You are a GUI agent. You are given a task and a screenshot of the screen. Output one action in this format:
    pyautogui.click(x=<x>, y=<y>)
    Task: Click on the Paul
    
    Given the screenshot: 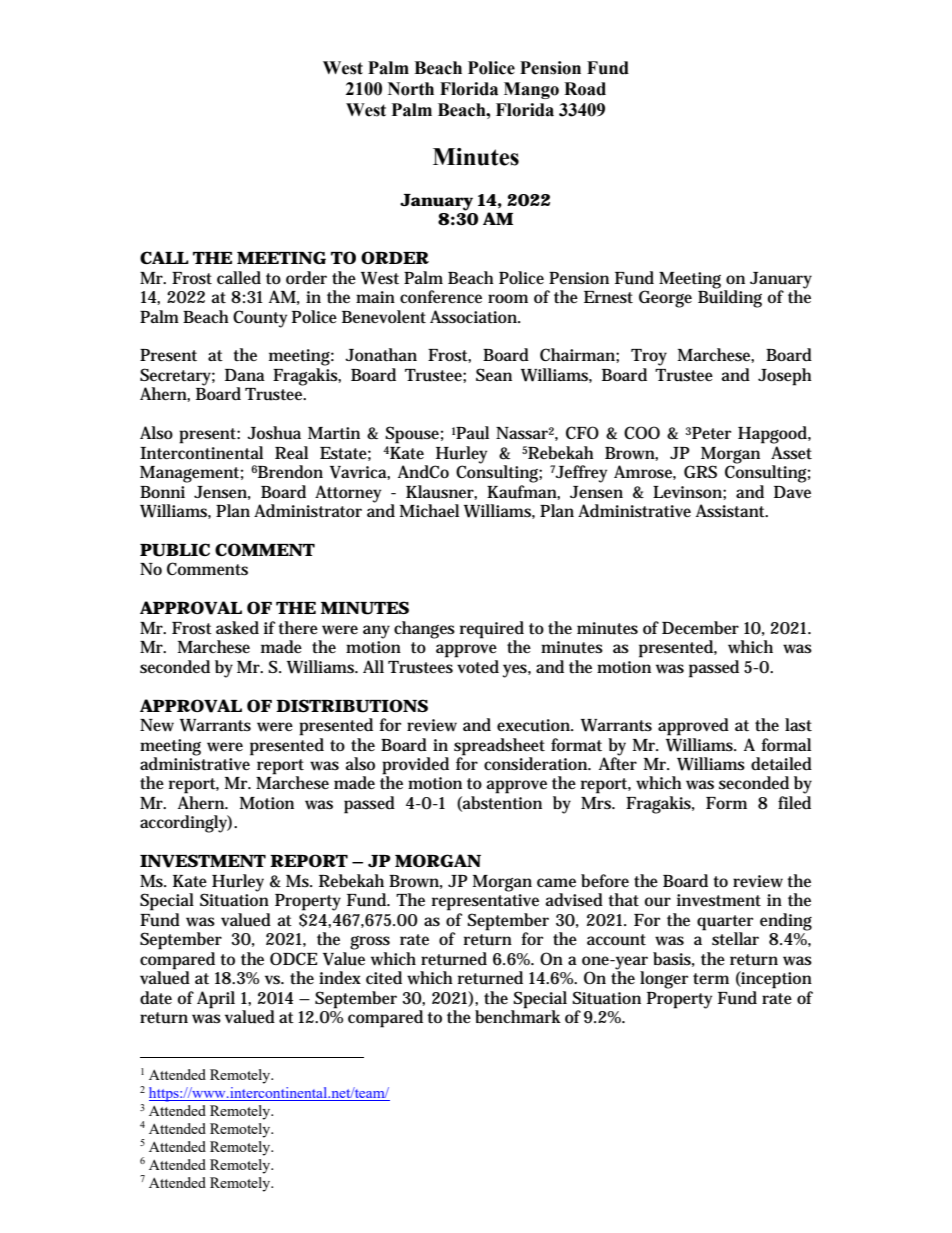 What is the action you would take?
    pyautogui.click(x=472, y=433)
